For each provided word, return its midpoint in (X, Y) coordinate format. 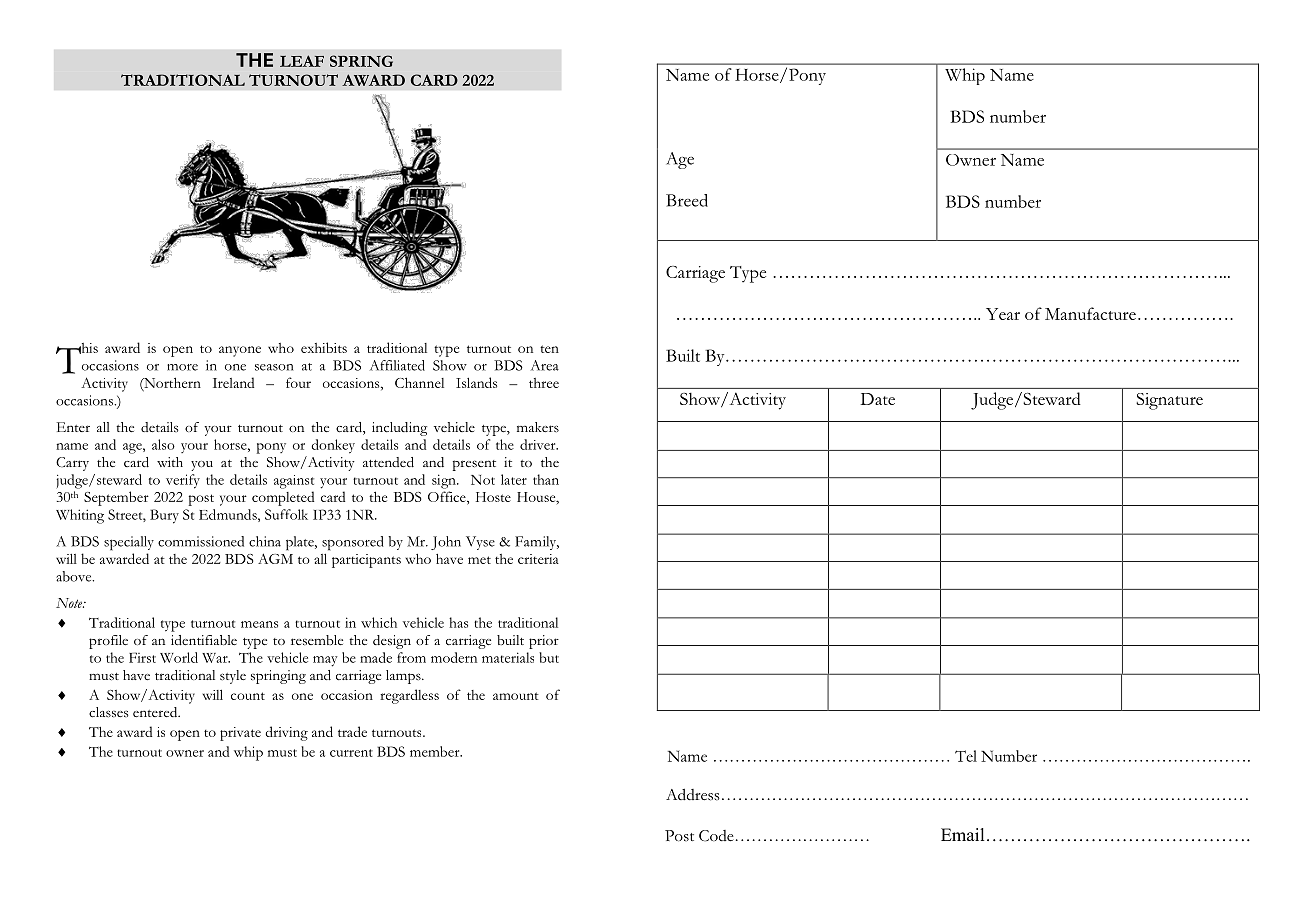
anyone (240, 351)
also (163, 444)
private (240, 734)
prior (544, 642)
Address (693, 795)
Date (877, 399)
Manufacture (1090, 313)
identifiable (204, 640)
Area (545, 365)
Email (962, 834)
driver (539, 444)
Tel (966, 756)
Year (1003, 314)
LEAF (302, 61)
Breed (687, 200)
